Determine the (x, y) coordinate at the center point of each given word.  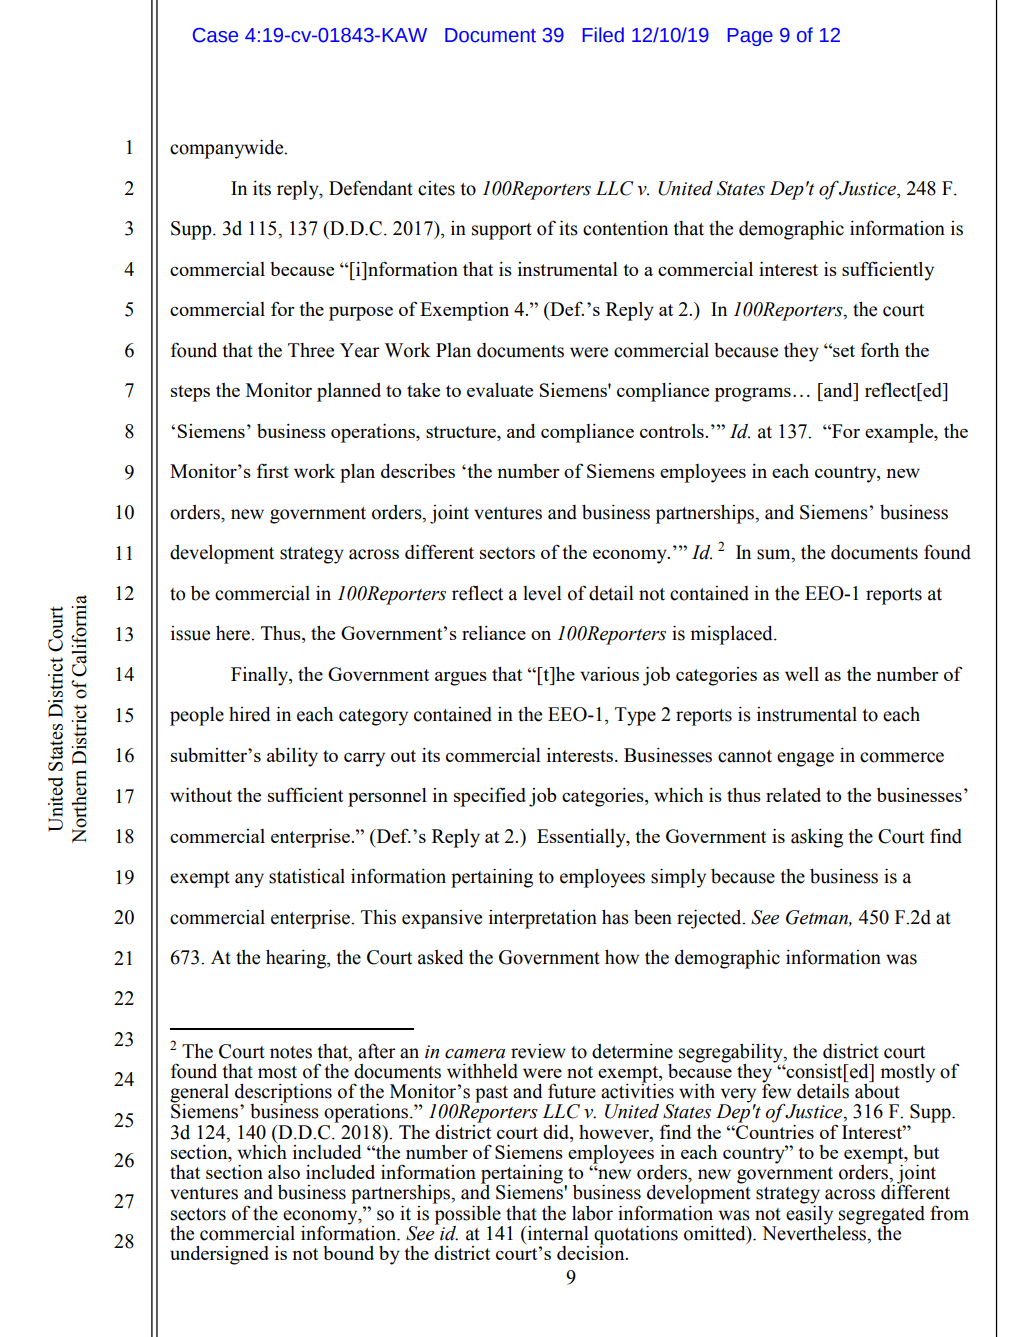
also (284, 1172)
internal (557, 1233)
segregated (882, 1215)
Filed (603, 35)
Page (750, 37)
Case (215, 35)
